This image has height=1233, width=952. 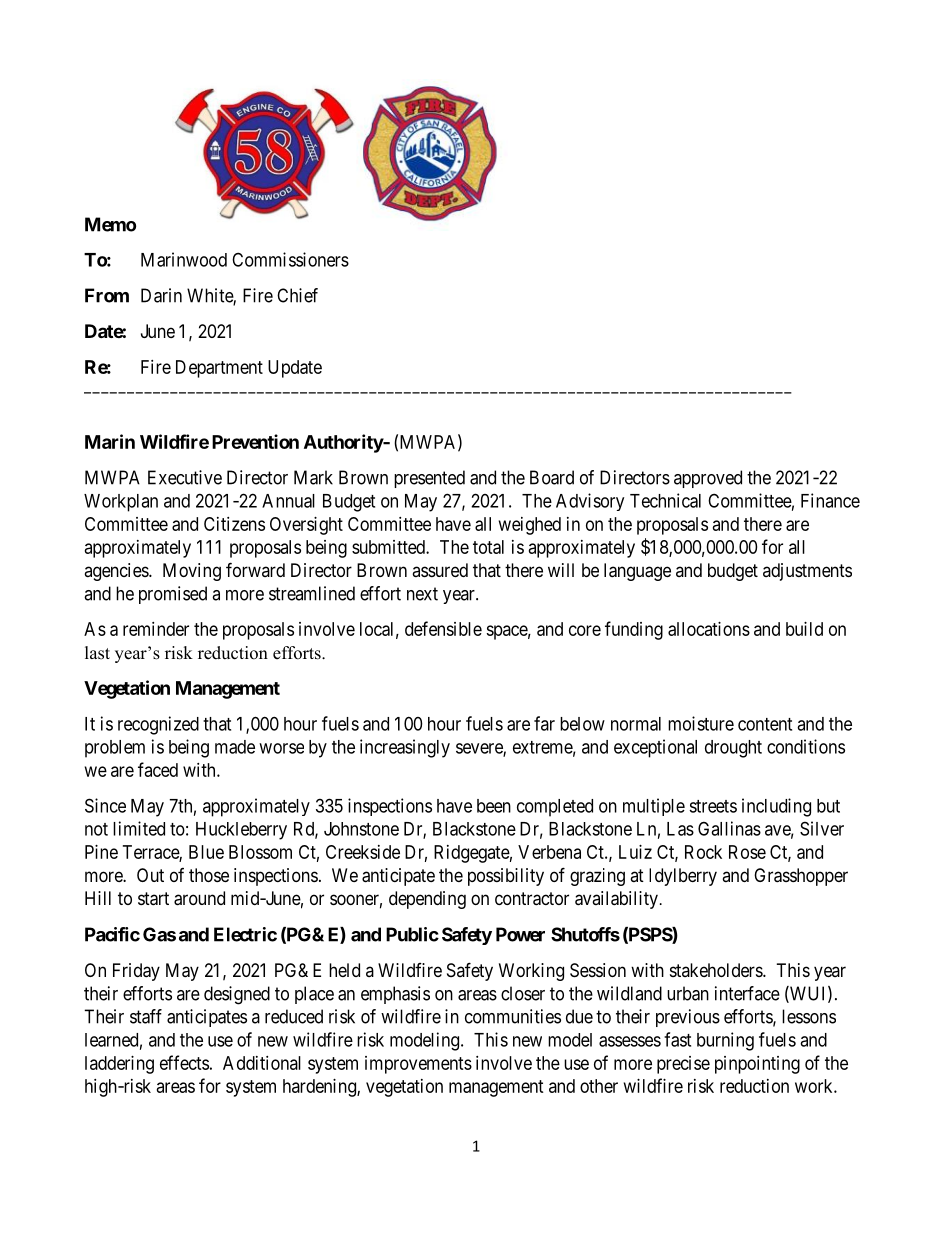 I want to click on streets, so click(x=713, y=806).
